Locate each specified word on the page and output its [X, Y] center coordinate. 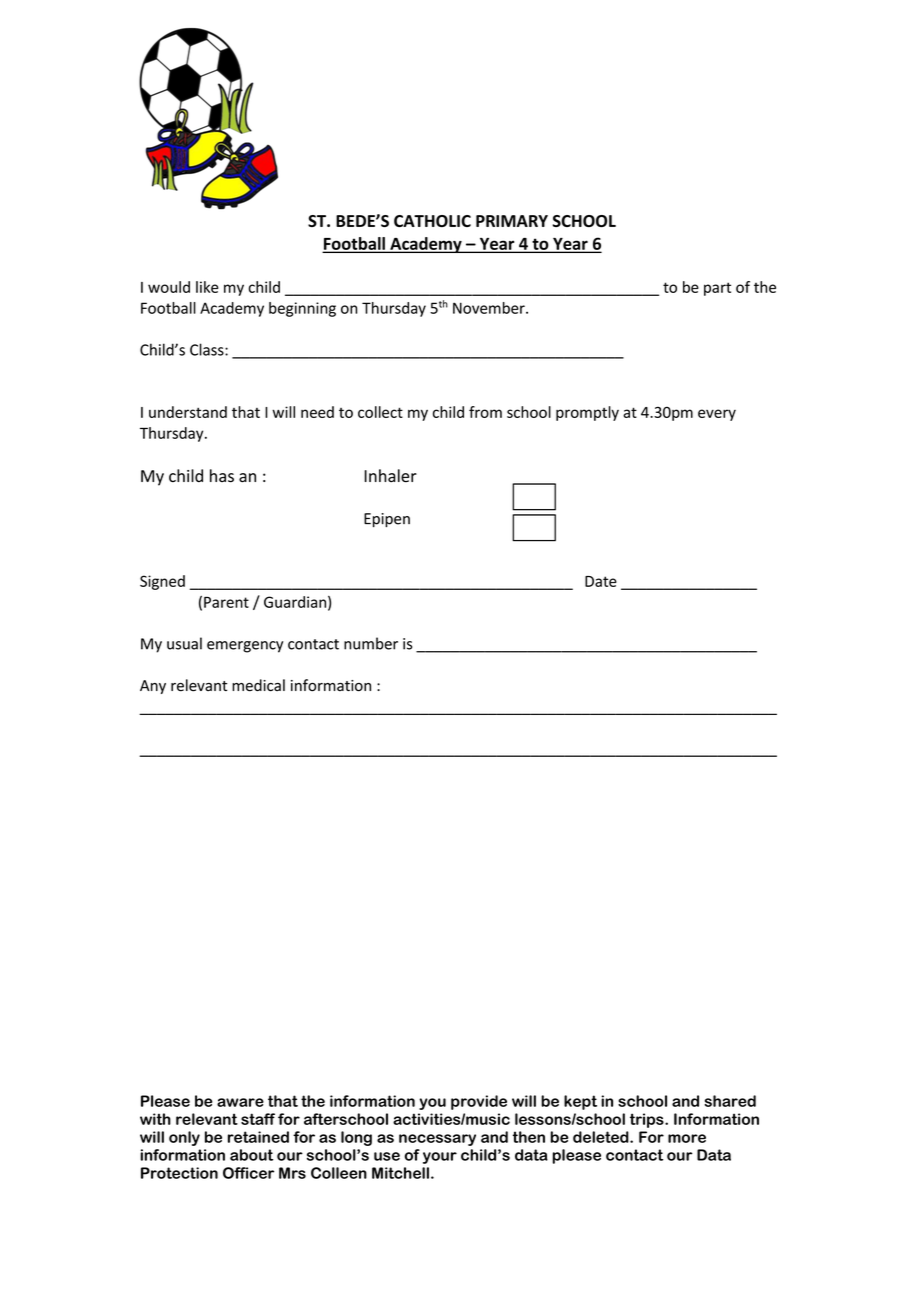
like [207, 287]
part [717, 289]
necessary [437, 1140]
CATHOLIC [432, 221]
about [251, 1155]
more [687, 1138]
